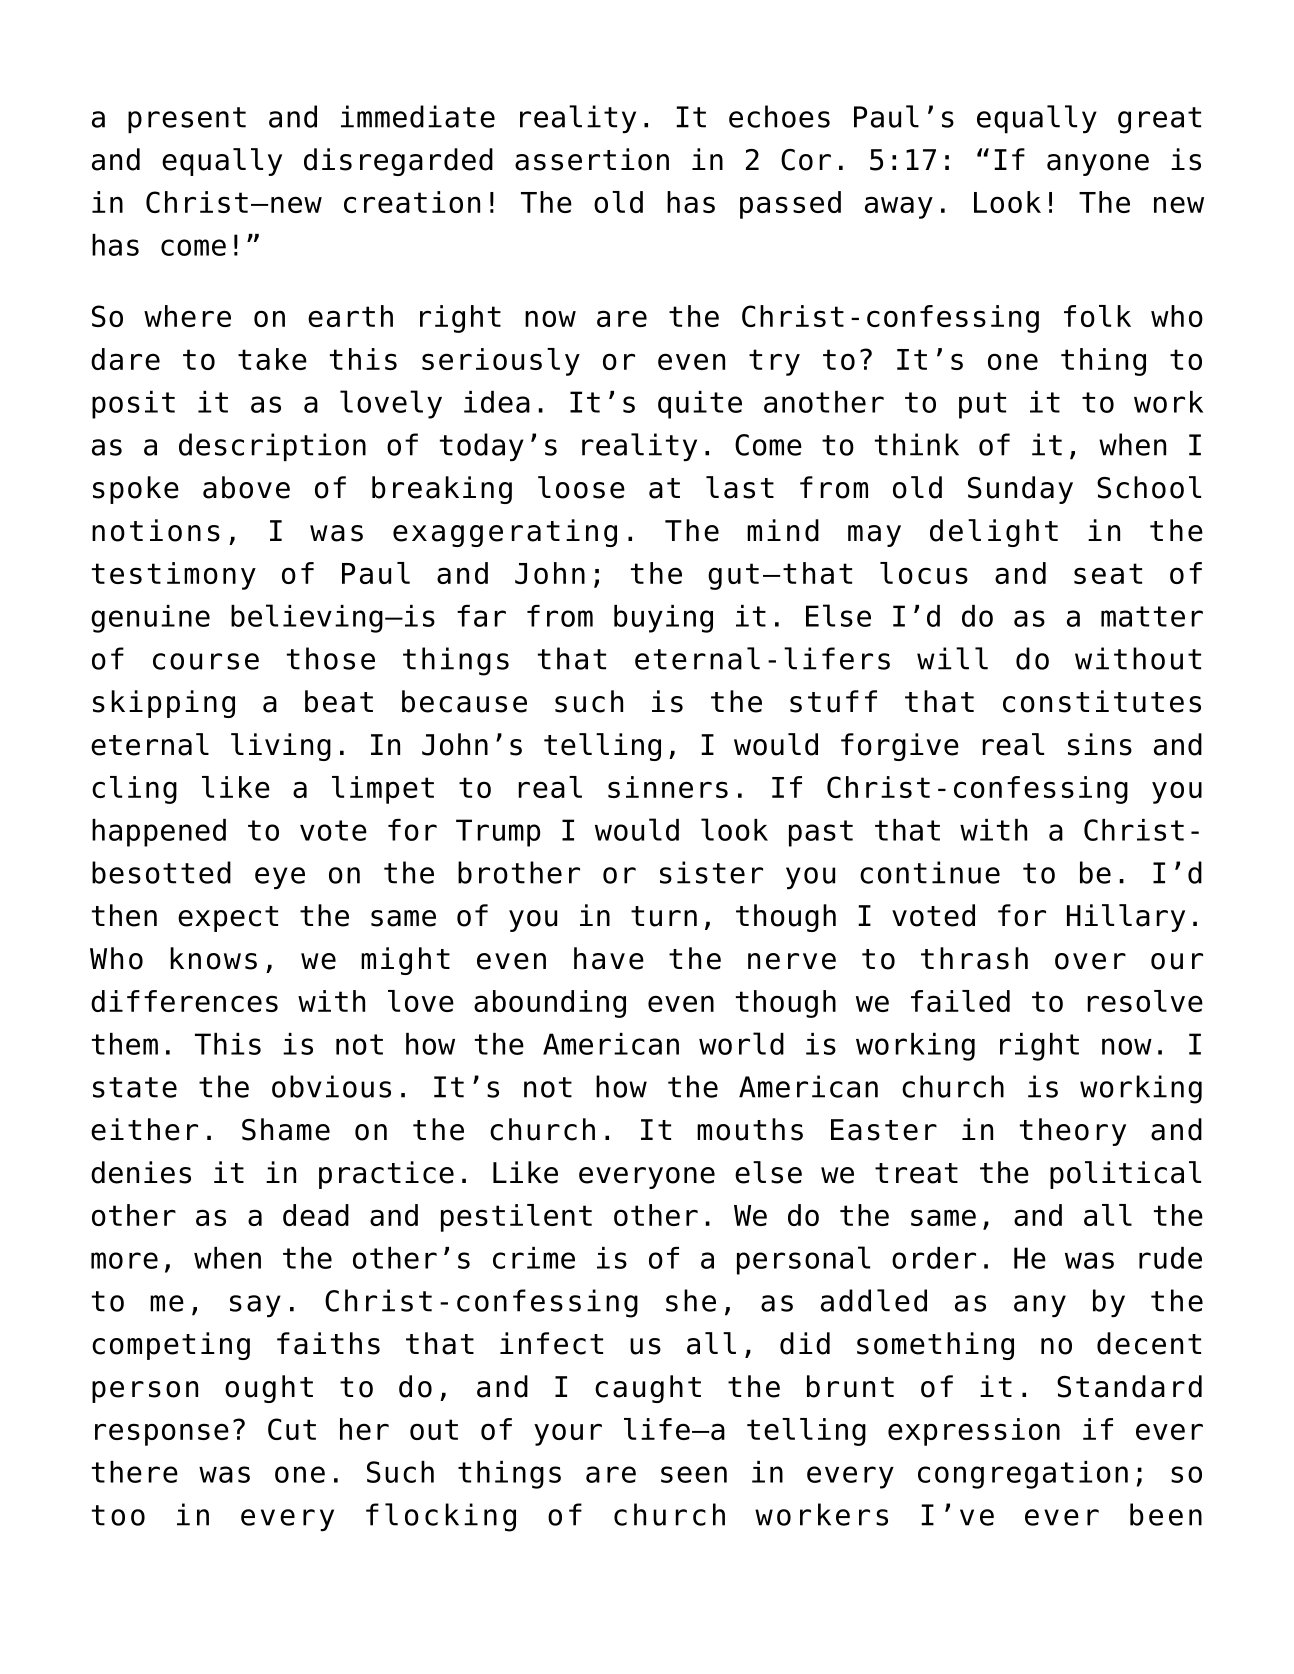 This screenshot has width=1294, height=1674. What do you see at coordinates (960, 1001) in the screenshot?
I see `failed` at bounding box center [960, 1001].
